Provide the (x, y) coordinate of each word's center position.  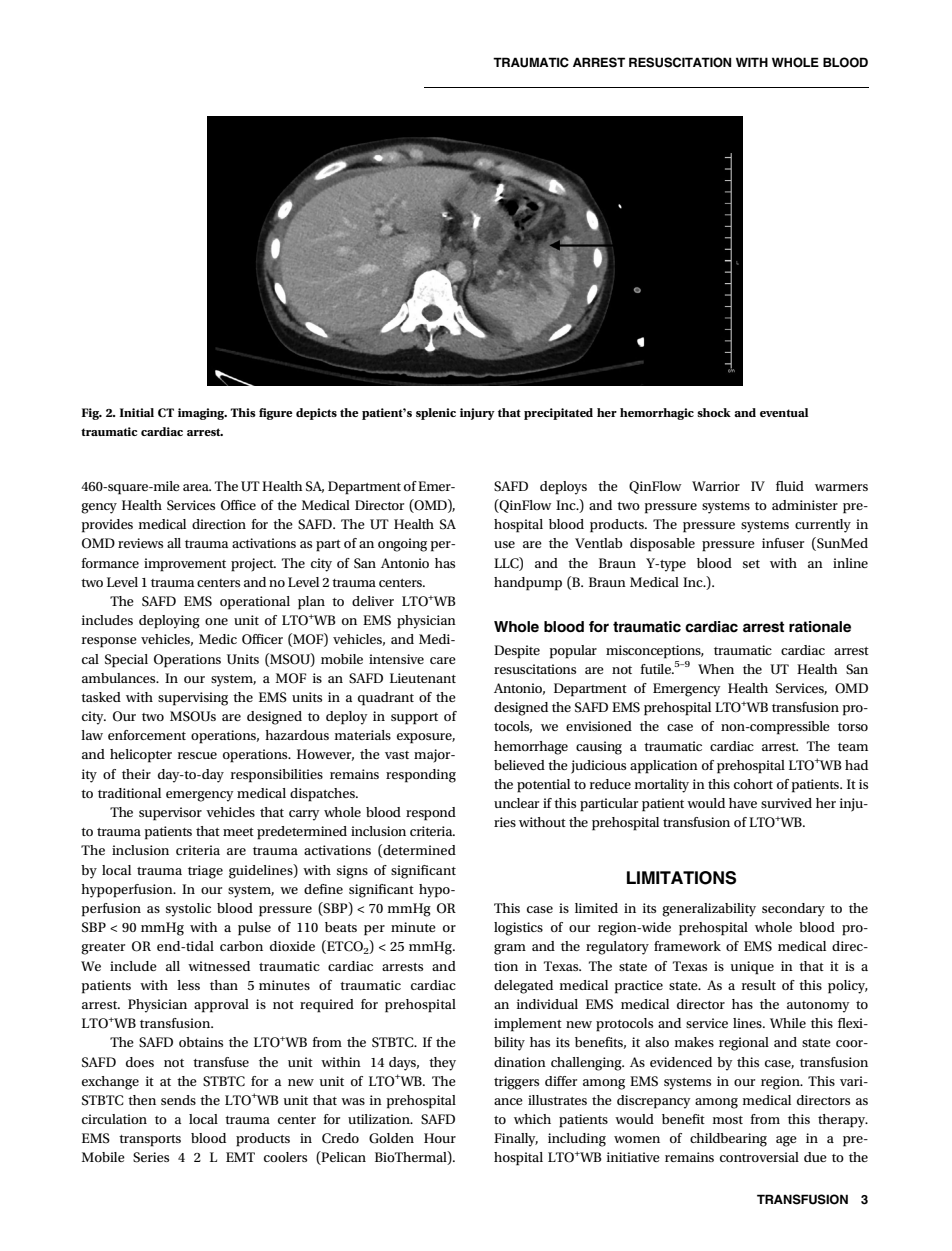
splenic (436, 414)
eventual (784, 412)
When (716, 669)
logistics (518, 929)
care (443, 660)
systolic (188, 910)
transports (150, 1141)
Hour (440, 1138)
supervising (193, 699)
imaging (202, 414)
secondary (793, 910)
